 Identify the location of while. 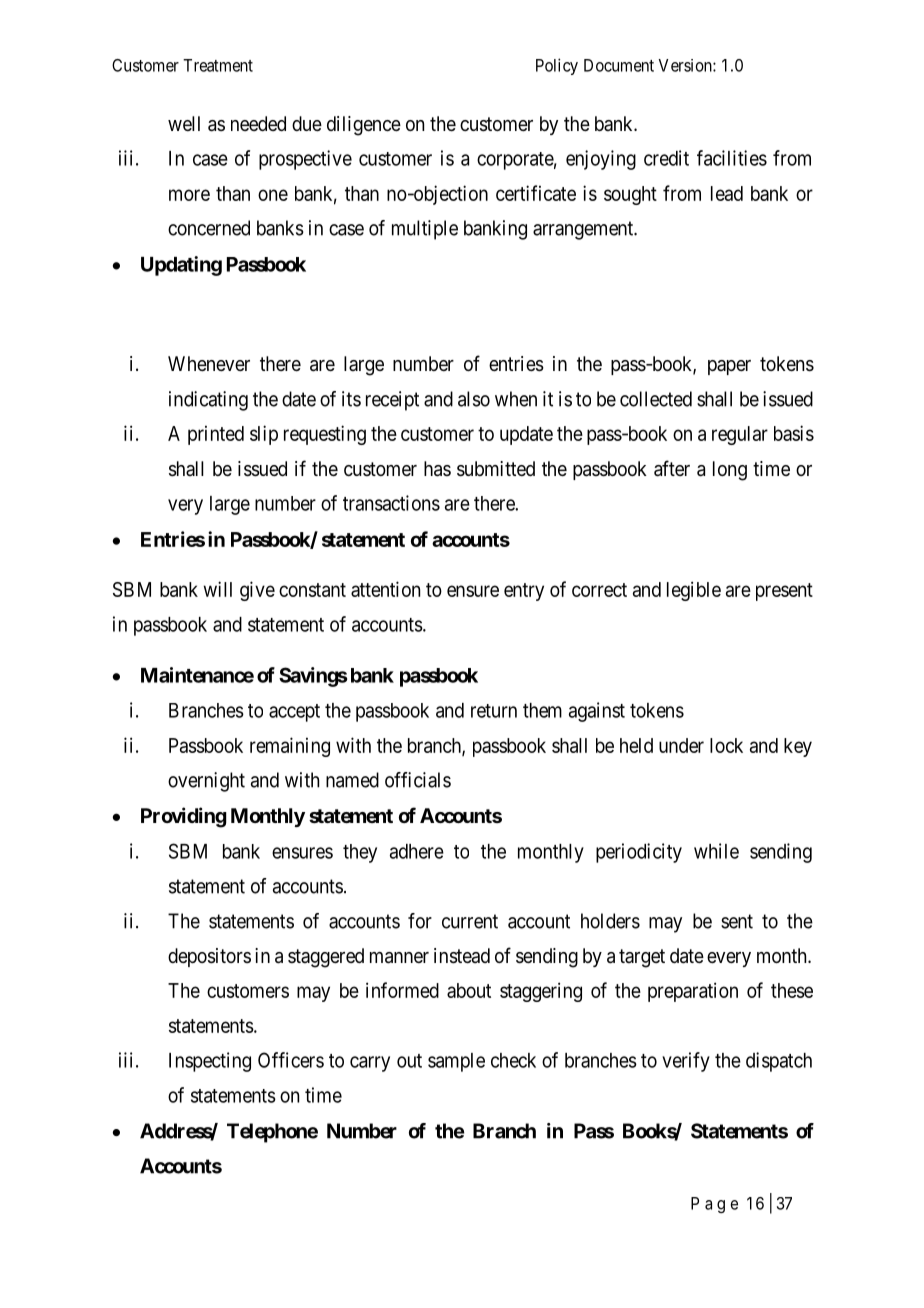
(716, 851).
